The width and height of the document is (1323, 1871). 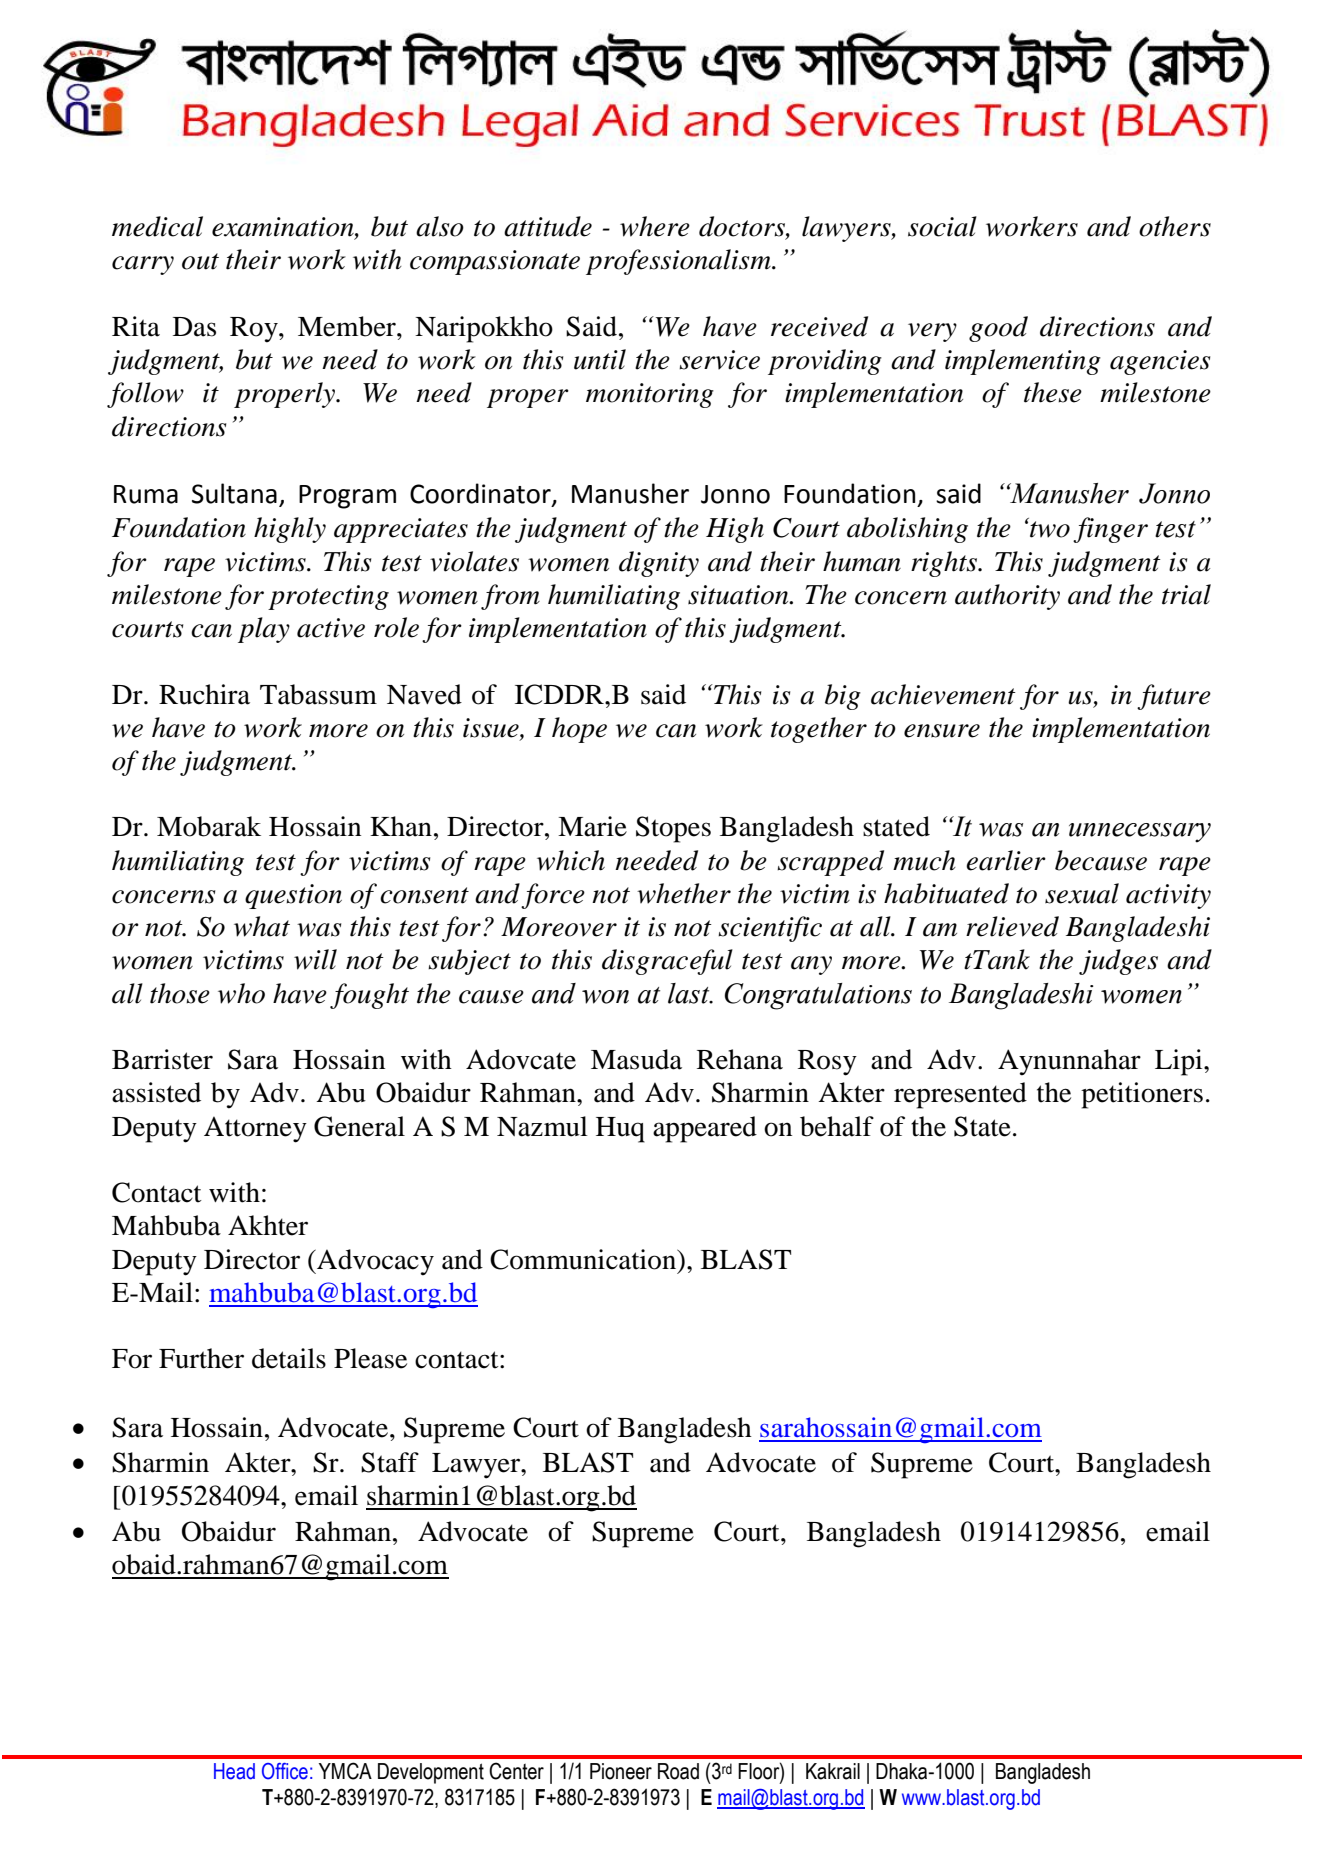 What do you see at coordinates (255, 1129) in the document?
I see `Attorney` at bounding box center [255, 1129].
